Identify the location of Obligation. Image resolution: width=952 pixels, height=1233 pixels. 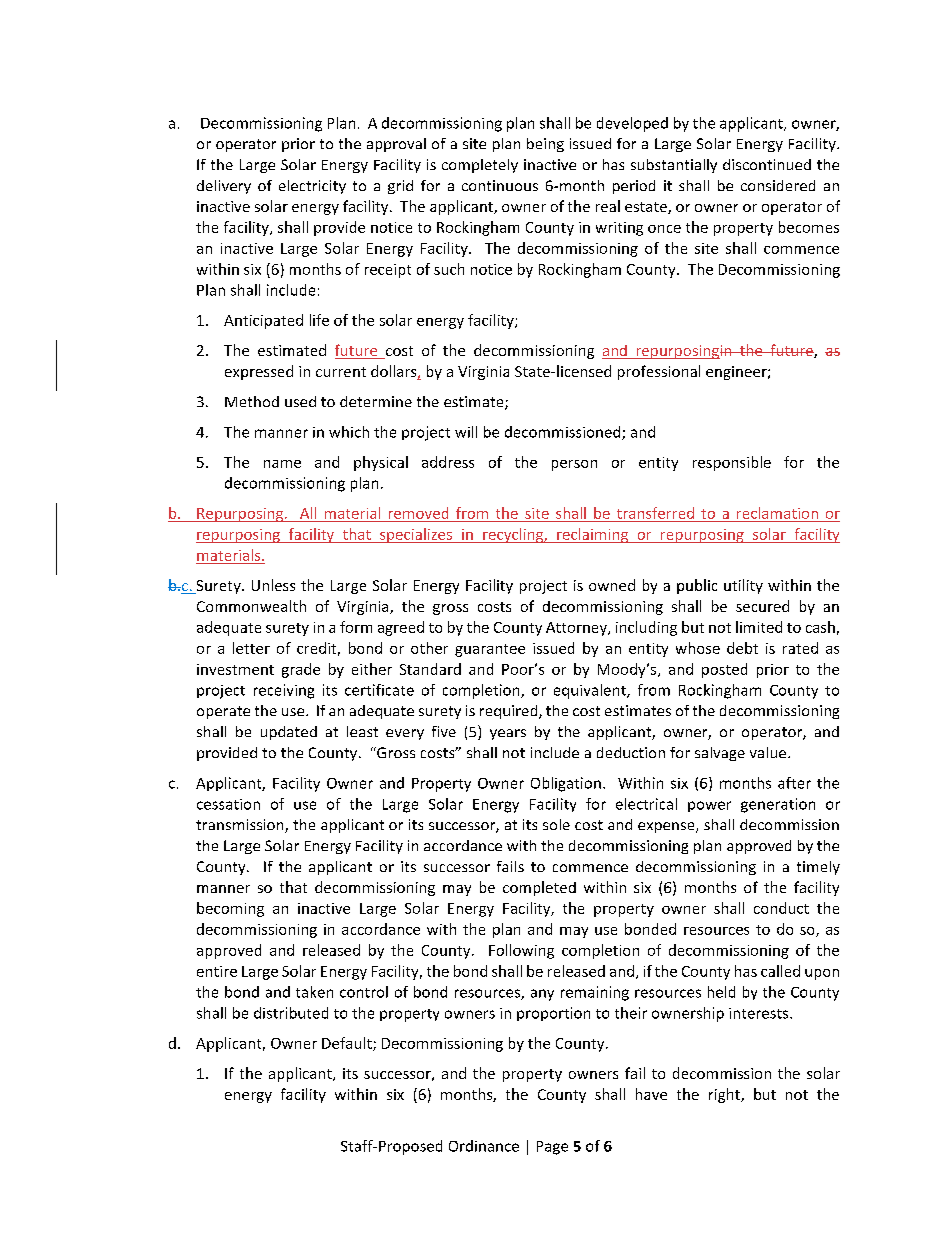
(566, 784).
